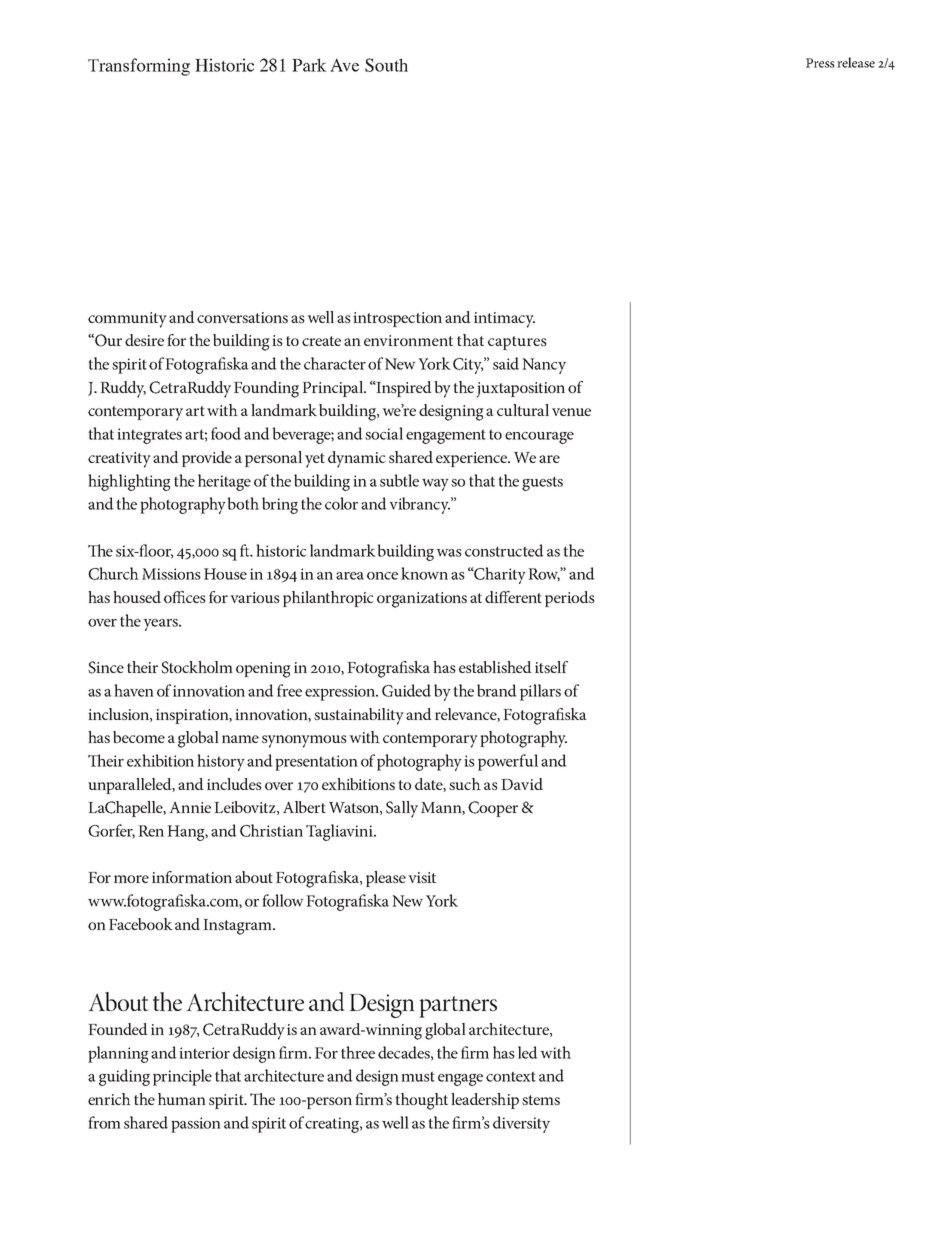 This screenshot has width=952, height=1233. Describe the element at coordinates (485, 1101) in the screenshot. I see `leadership` at that location.
